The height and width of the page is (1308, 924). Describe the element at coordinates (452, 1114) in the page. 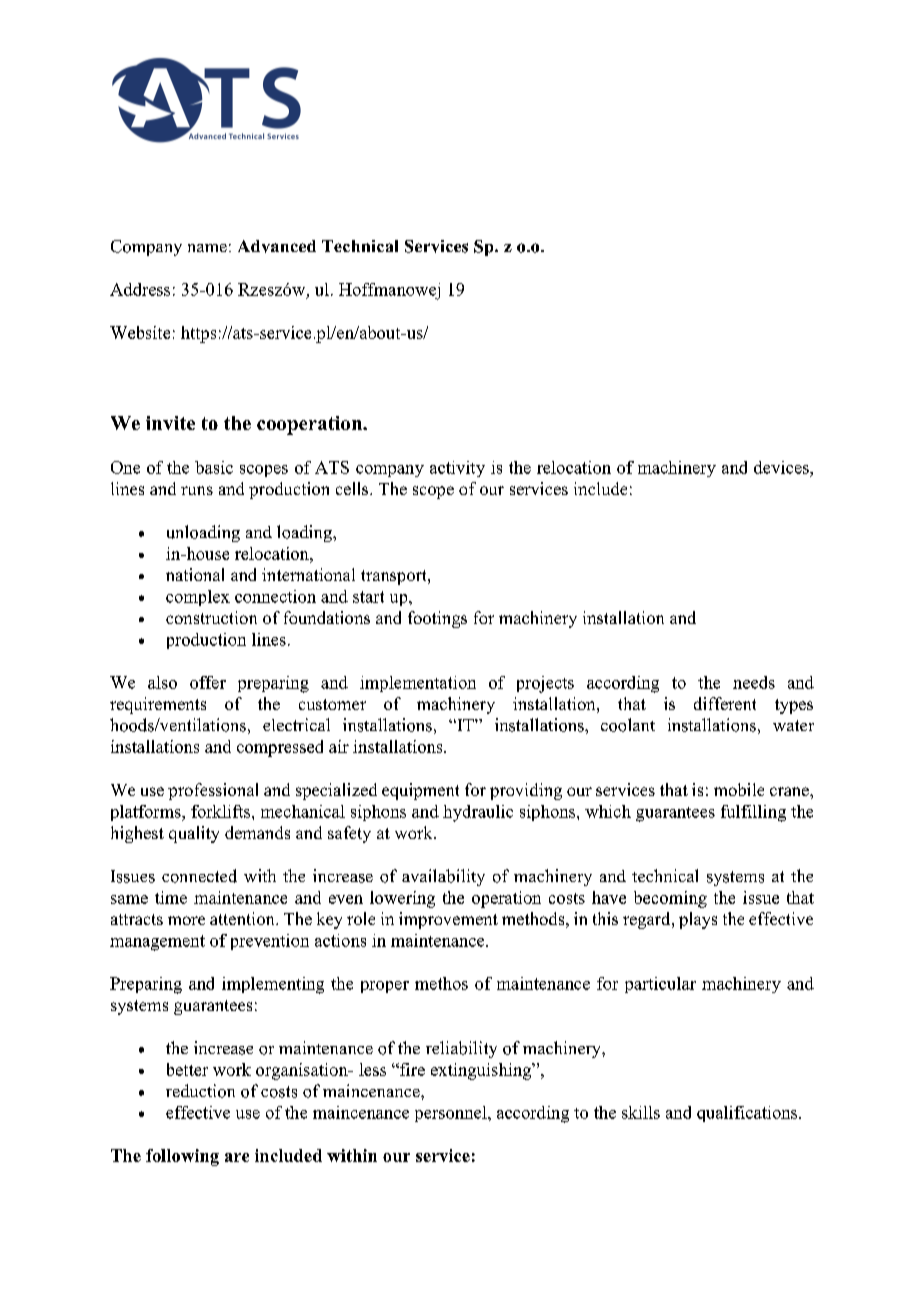

I see `personnel` at that location.
